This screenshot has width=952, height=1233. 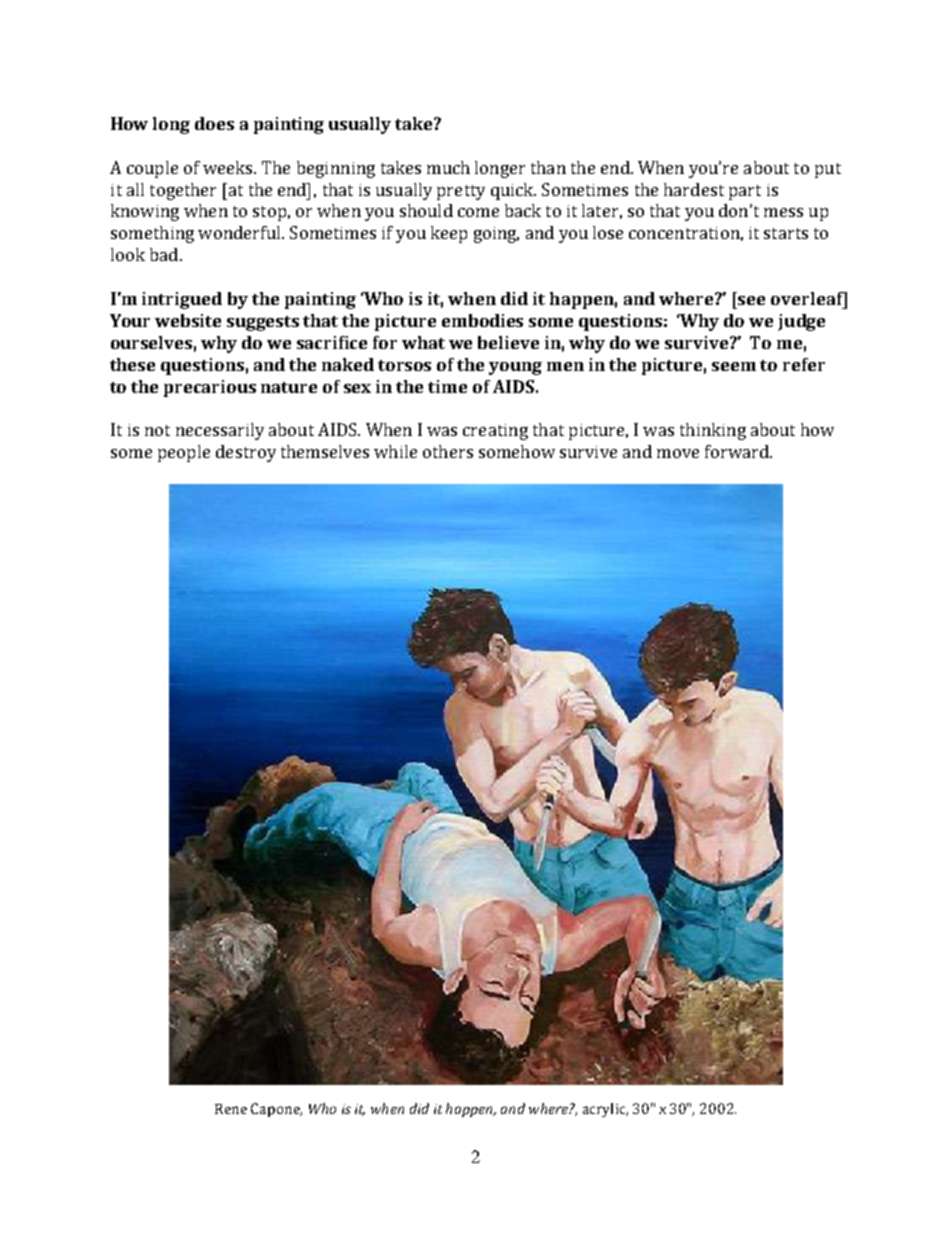 What do you see at coordinates (231, 1109) in the screenshot?
I see `Rene` at bounding box center [231, 1109].
